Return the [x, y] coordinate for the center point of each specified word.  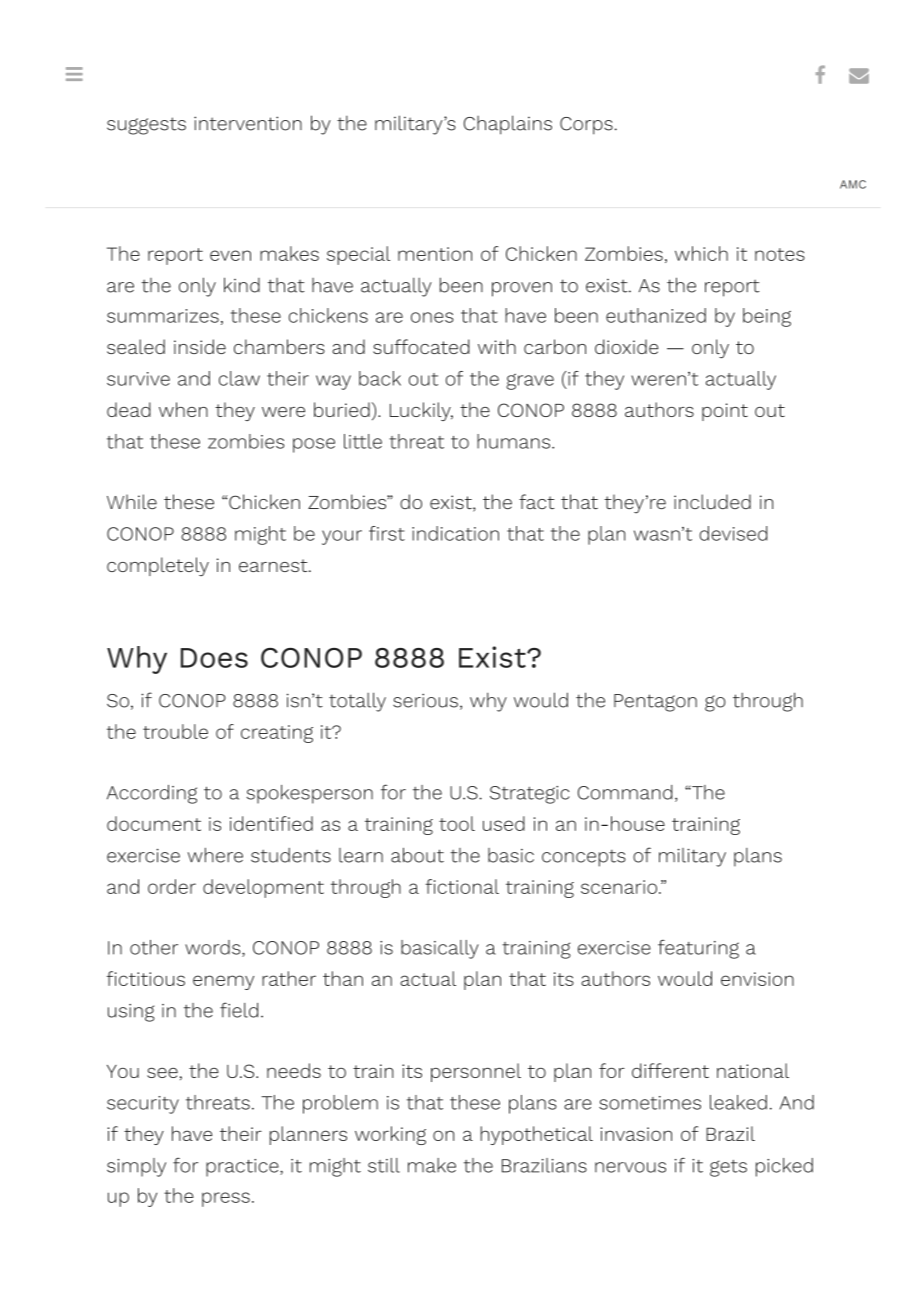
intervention [248, 123]
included [712, 501]
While [132, 501]
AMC [853, 184]
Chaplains [508, 125]
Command [625, 792]
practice [243, 1168]
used [504, 823]
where [215, 855]
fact [537, 501]
